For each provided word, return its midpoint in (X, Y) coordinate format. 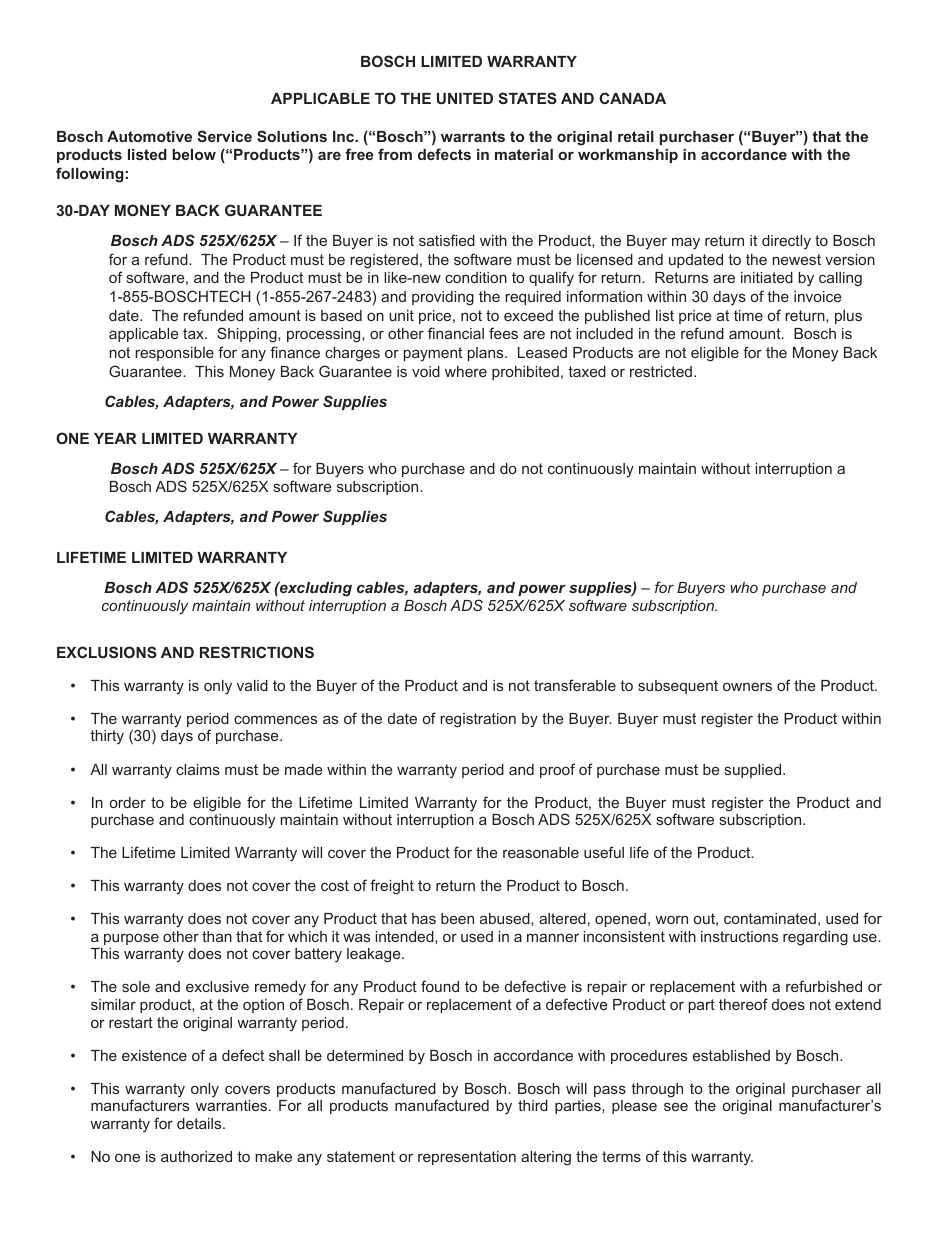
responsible (174, 354)
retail (636, 136)
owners (747, 686)
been (457, 918)
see (676, 1106)
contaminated (770, 918)
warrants (473, 136)
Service (224, 136)
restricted (661, 371)
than (217, 936)
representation (467, 1158)
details (200, 1123)
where (466, 371)
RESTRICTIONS (257, 652)
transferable (575, 685)
